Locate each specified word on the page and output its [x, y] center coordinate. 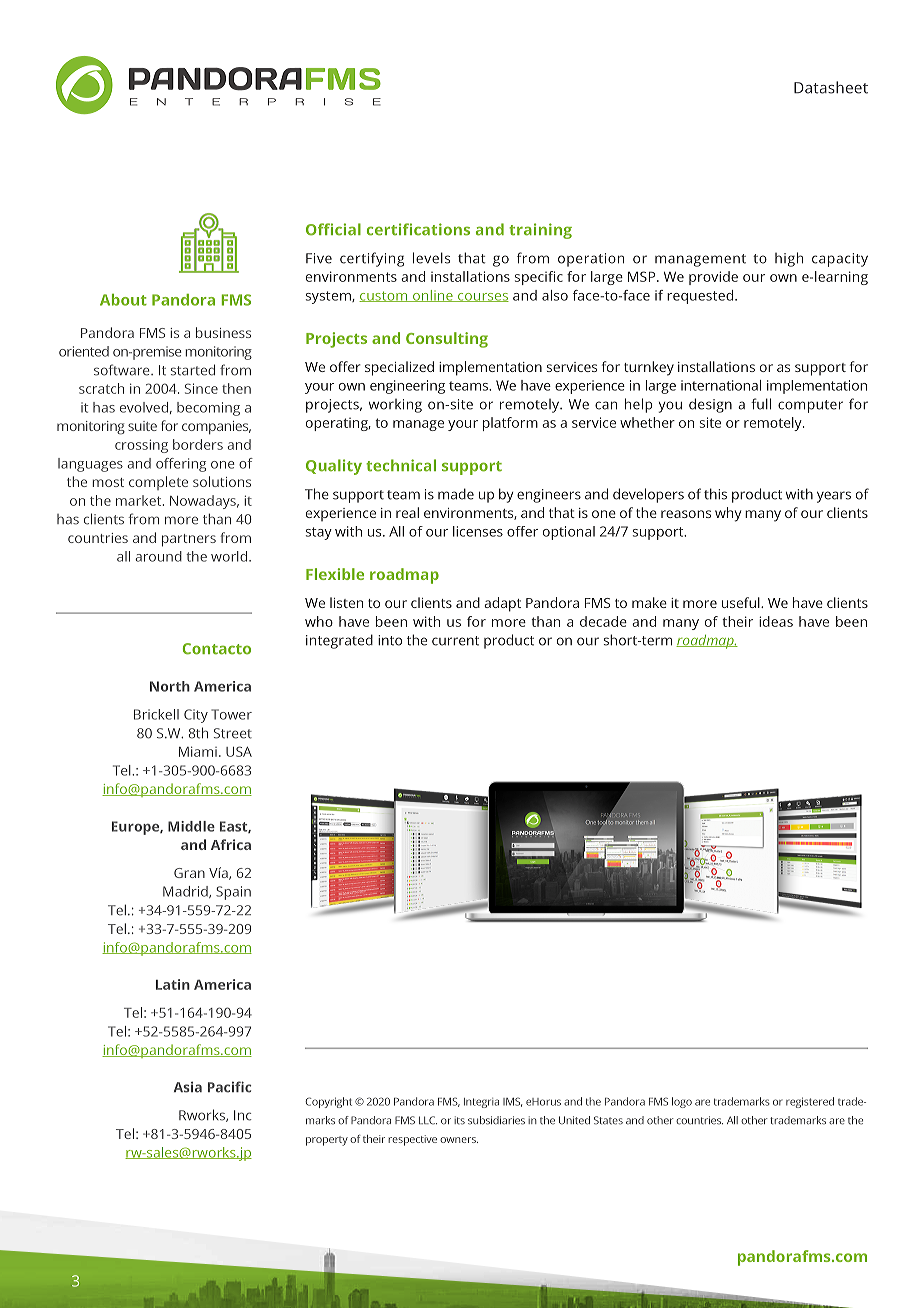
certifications [418, 229]
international [721, 385]
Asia [188, 1087]
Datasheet [831, 87]
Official [333, 229]
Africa [231, 844]
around [158, 556]
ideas [776, 621]
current [455, 641]
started [193, 370]
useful [742, 602]
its [459, 1120]
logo [682, 1102]
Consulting [447, 340]
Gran [189, 873]
